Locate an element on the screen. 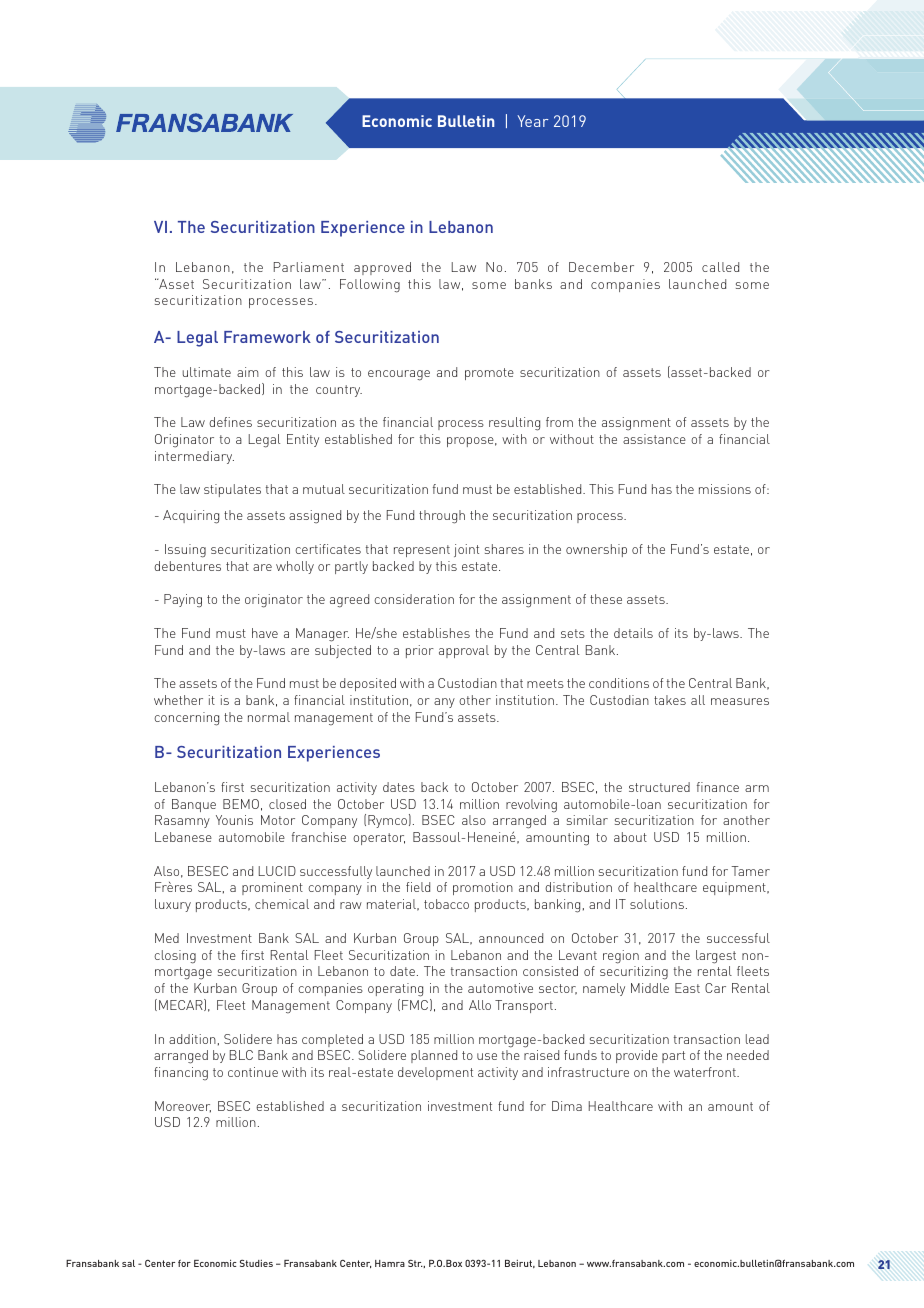  automotive is located at coordinates (500, 988).
